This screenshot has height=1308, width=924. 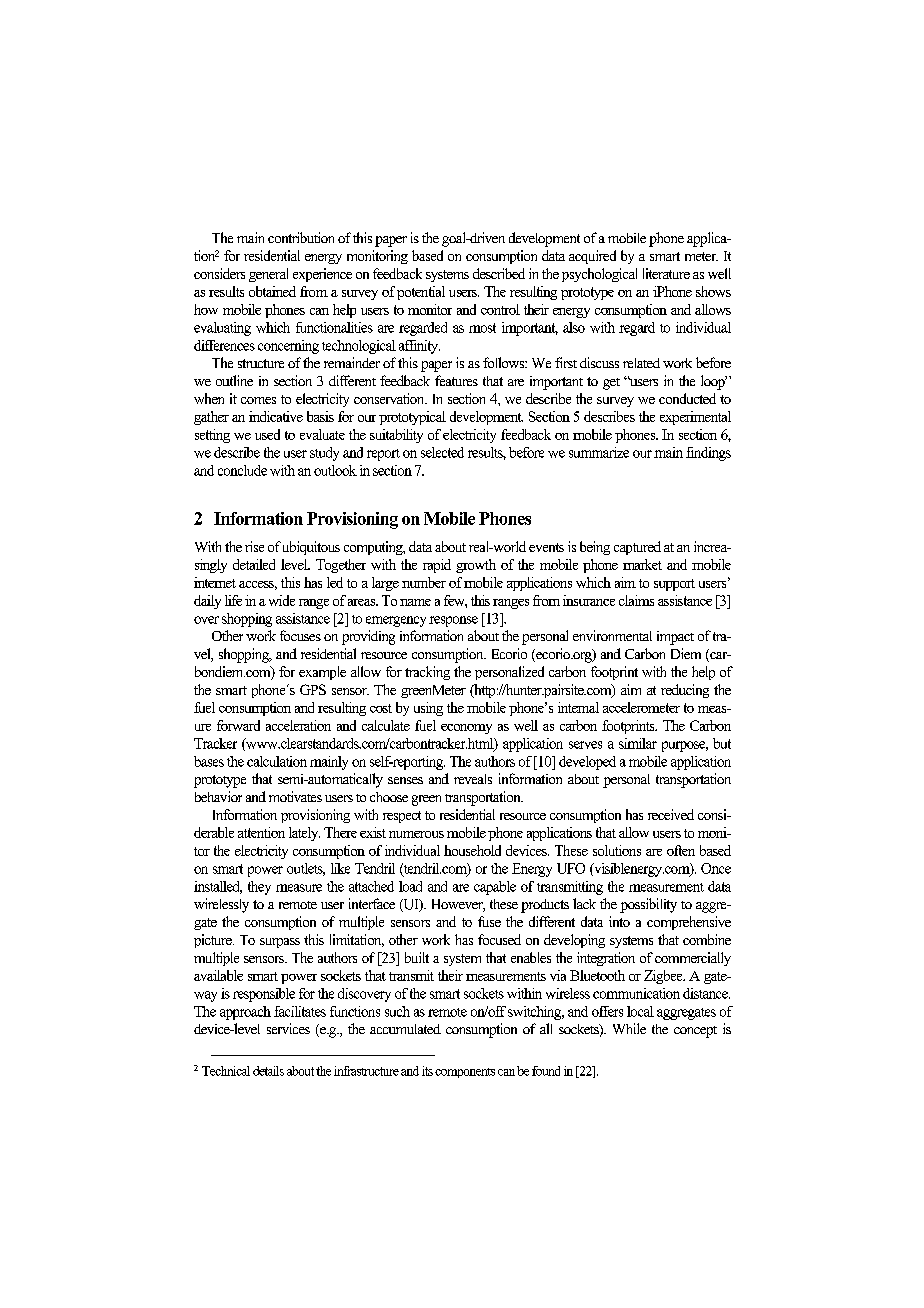 I want to click on they, so click(x=259, y=888).
